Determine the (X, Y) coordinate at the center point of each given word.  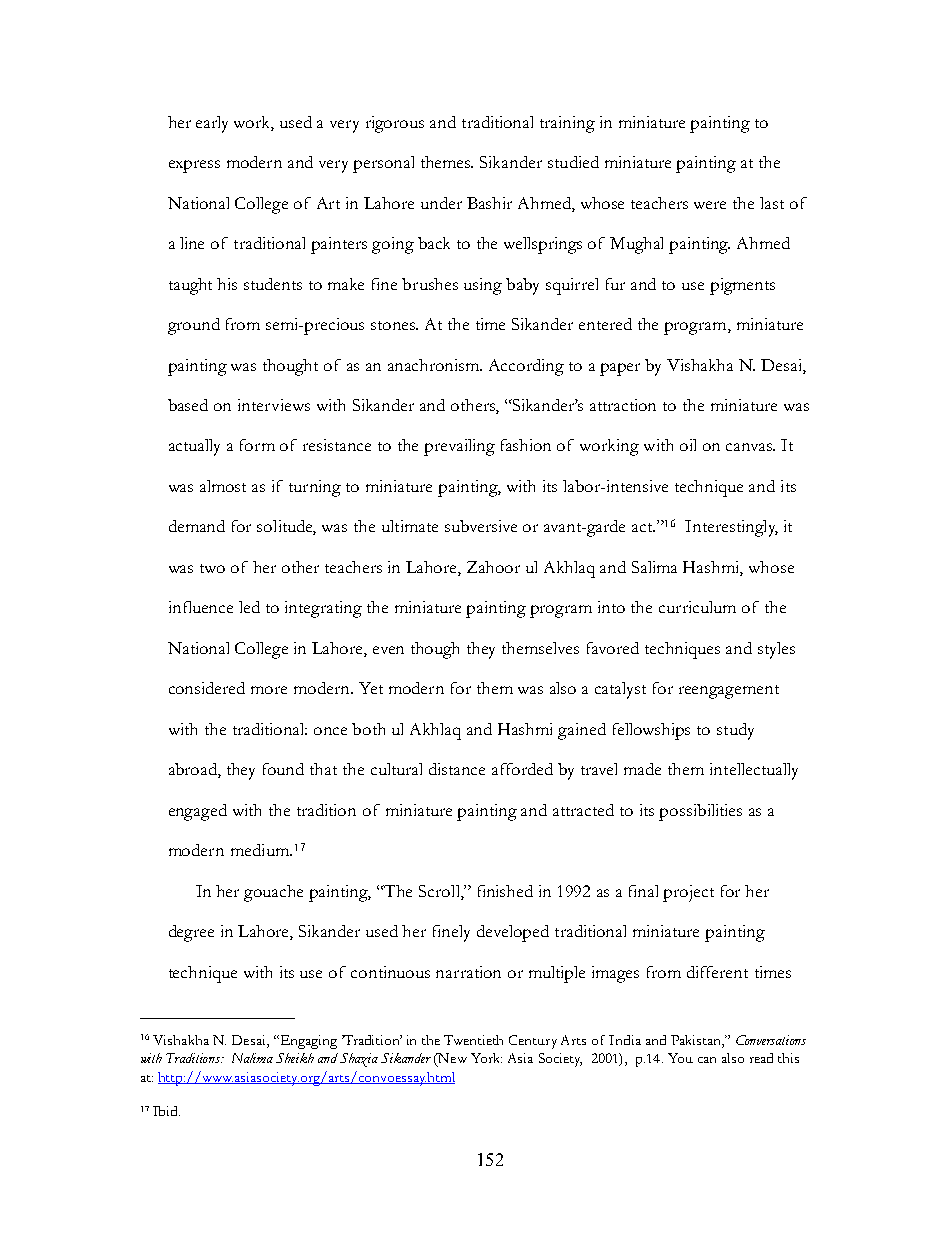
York (486, 1058)
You (680, 1058)
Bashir (489, 203)
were (710, 205)
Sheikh (295, 1058)
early (212, 124)
